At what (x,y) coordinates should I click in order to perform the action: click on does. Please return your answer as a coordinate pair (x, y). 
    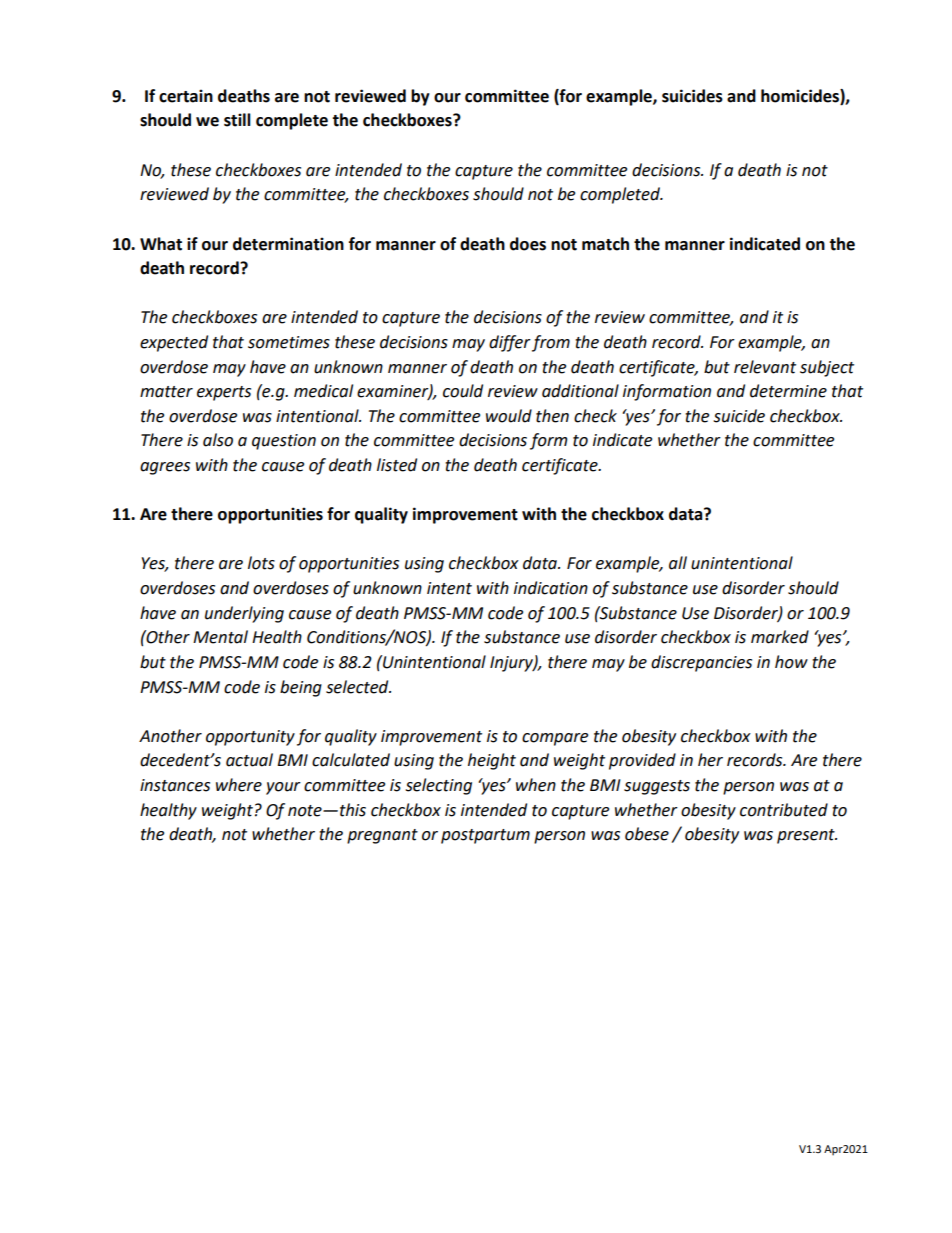
    Looking at the image, I should click on (528, 244).
